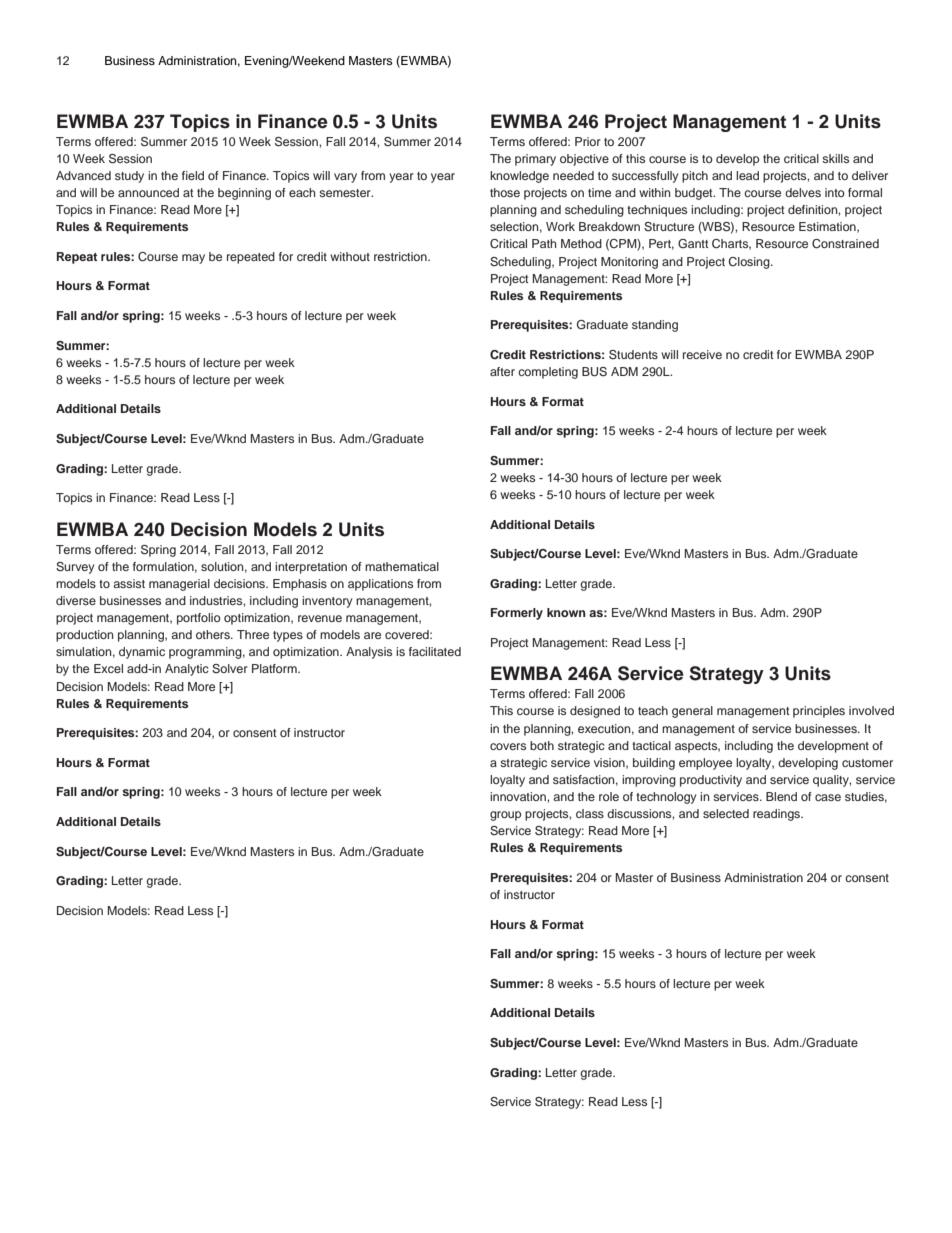  I want to click on lead, so click(747, 175).
